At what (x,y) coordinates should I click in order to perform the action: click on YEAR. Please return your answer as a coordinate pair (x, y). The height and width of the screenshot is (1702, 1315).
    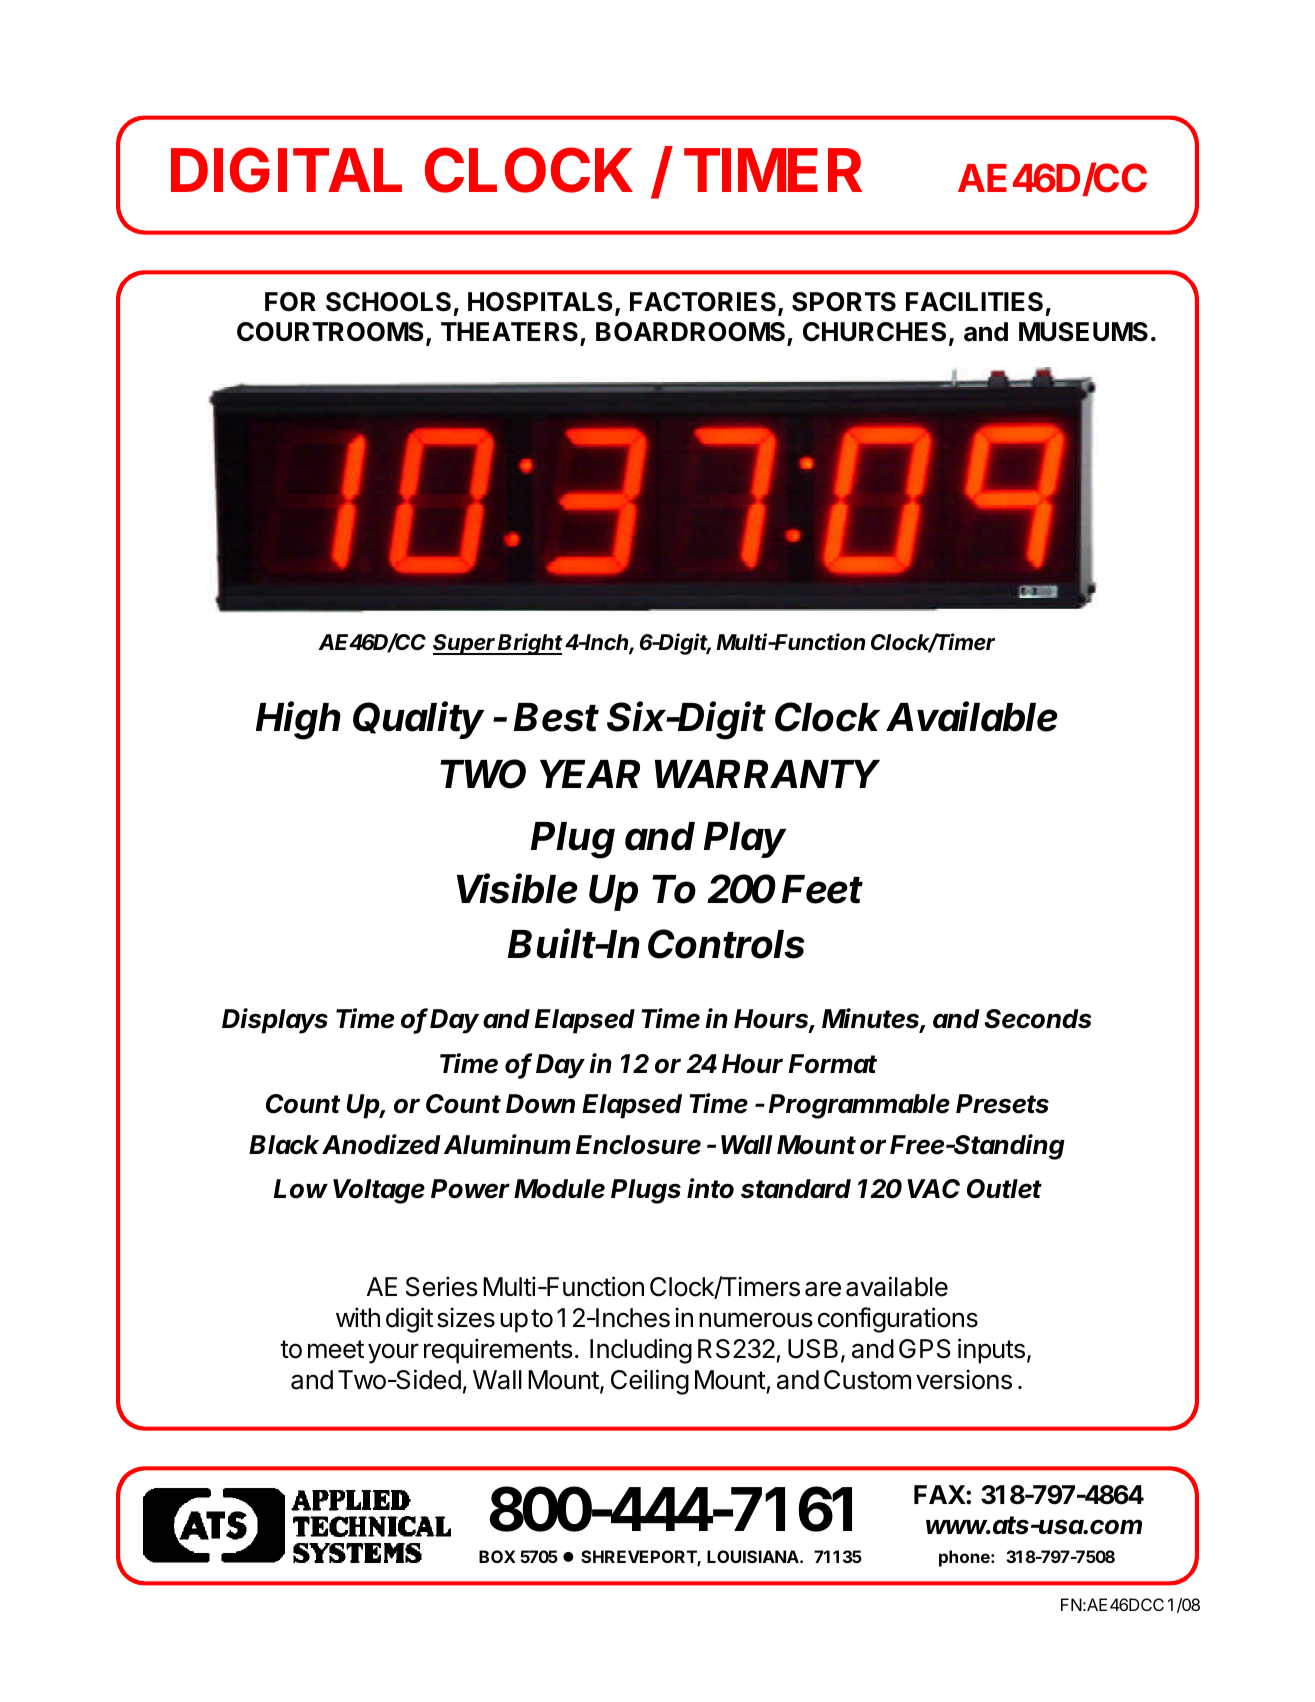
    Looking at the image, I should click on (590, 774).
